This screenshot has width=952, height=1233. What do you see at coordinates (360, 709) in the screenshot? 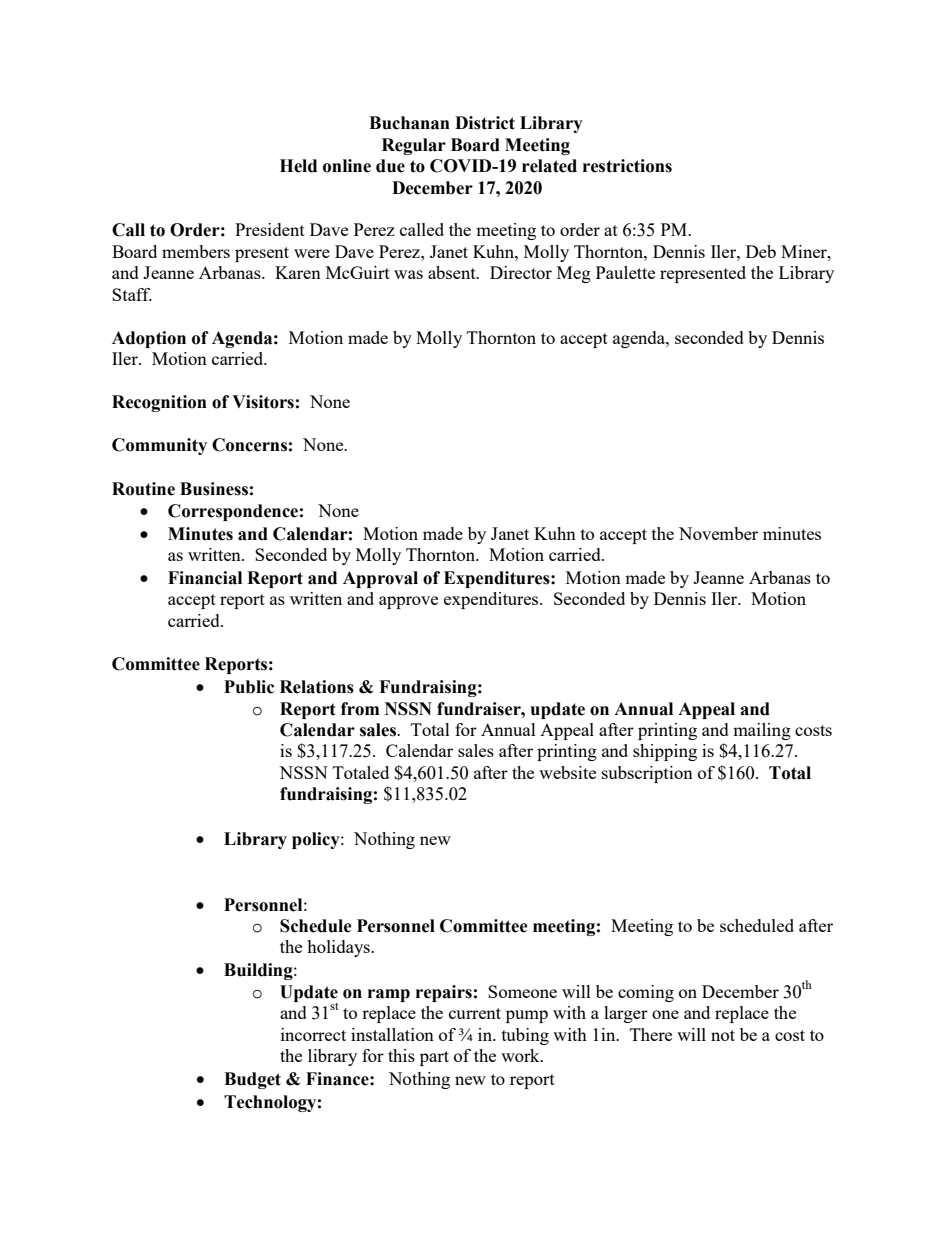
I see `from` at bounding box center [360, 709].
